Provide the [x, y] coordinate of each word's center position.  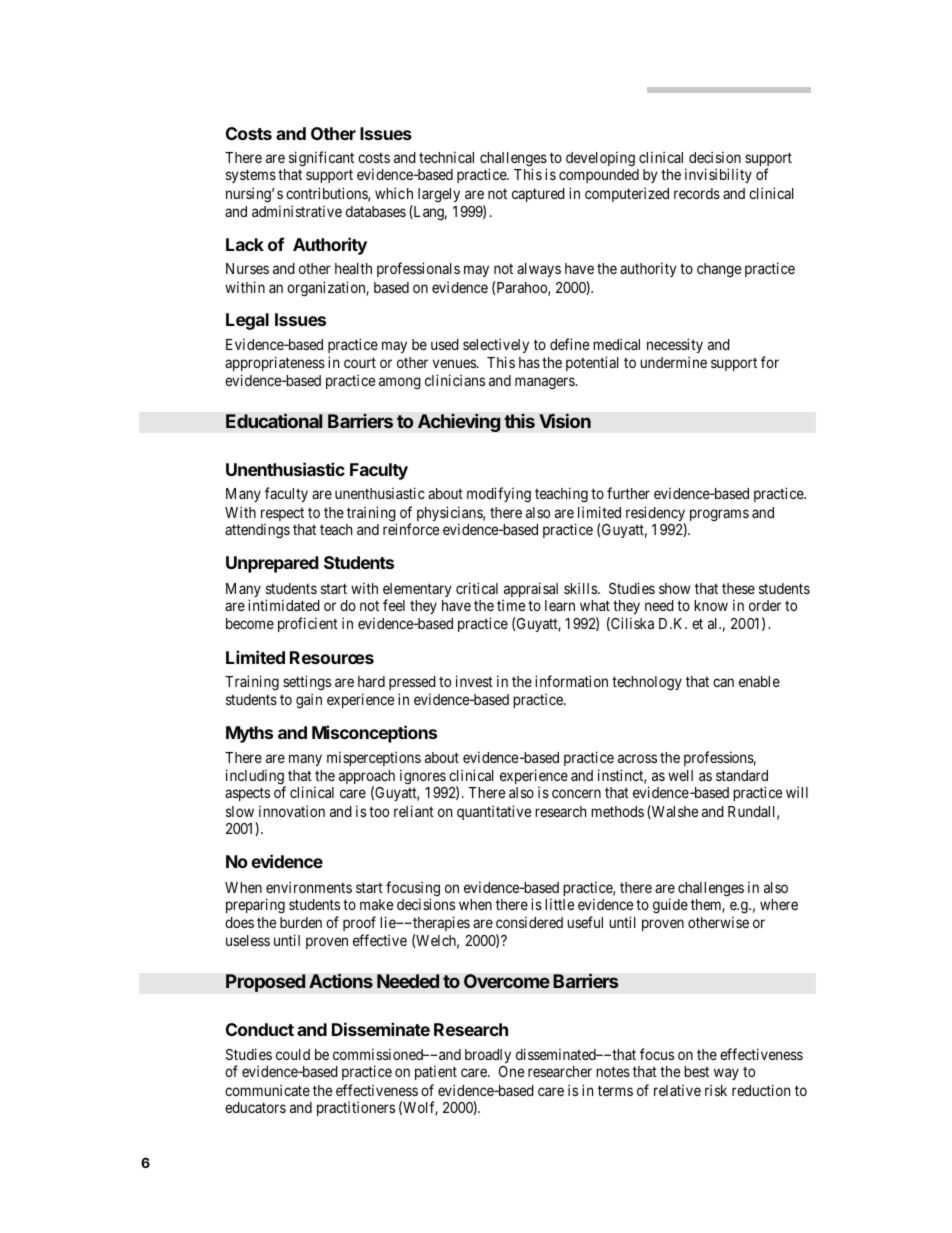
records [697, 193]
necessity [675, 345]
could [293, 1054]
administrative [297, 211]
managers [545, 383]
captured [538, 195]
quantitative [494, 812]
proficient [308, 624]
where [779, 904]
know [711, 605]
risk [716, 1090]
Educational [274, 420]
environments [309, 887]
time [511, 605]
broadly [488, 1056]
